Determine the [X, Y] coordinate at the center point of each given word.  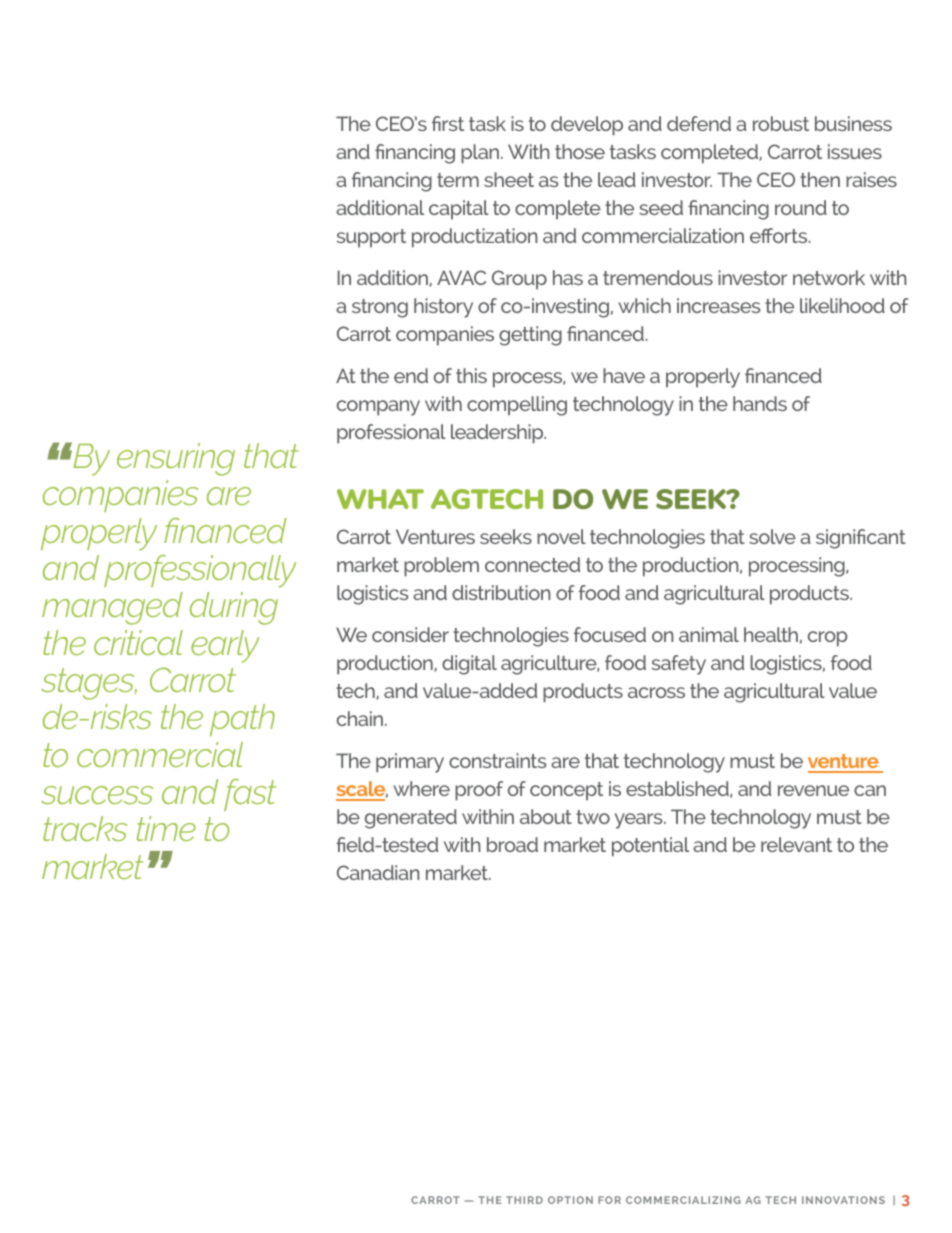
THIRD [524, 1200]
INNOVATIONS [843, 1200]
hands [760, 403]
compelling [517, 406]
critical [138, 642]
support [371, 238]
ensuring [176, 459]
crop [827, 639]
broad [512, 844]
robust [781, 123]
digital [469, 665]
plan [480, 154]
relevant [796, 844]
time [166, 828]
